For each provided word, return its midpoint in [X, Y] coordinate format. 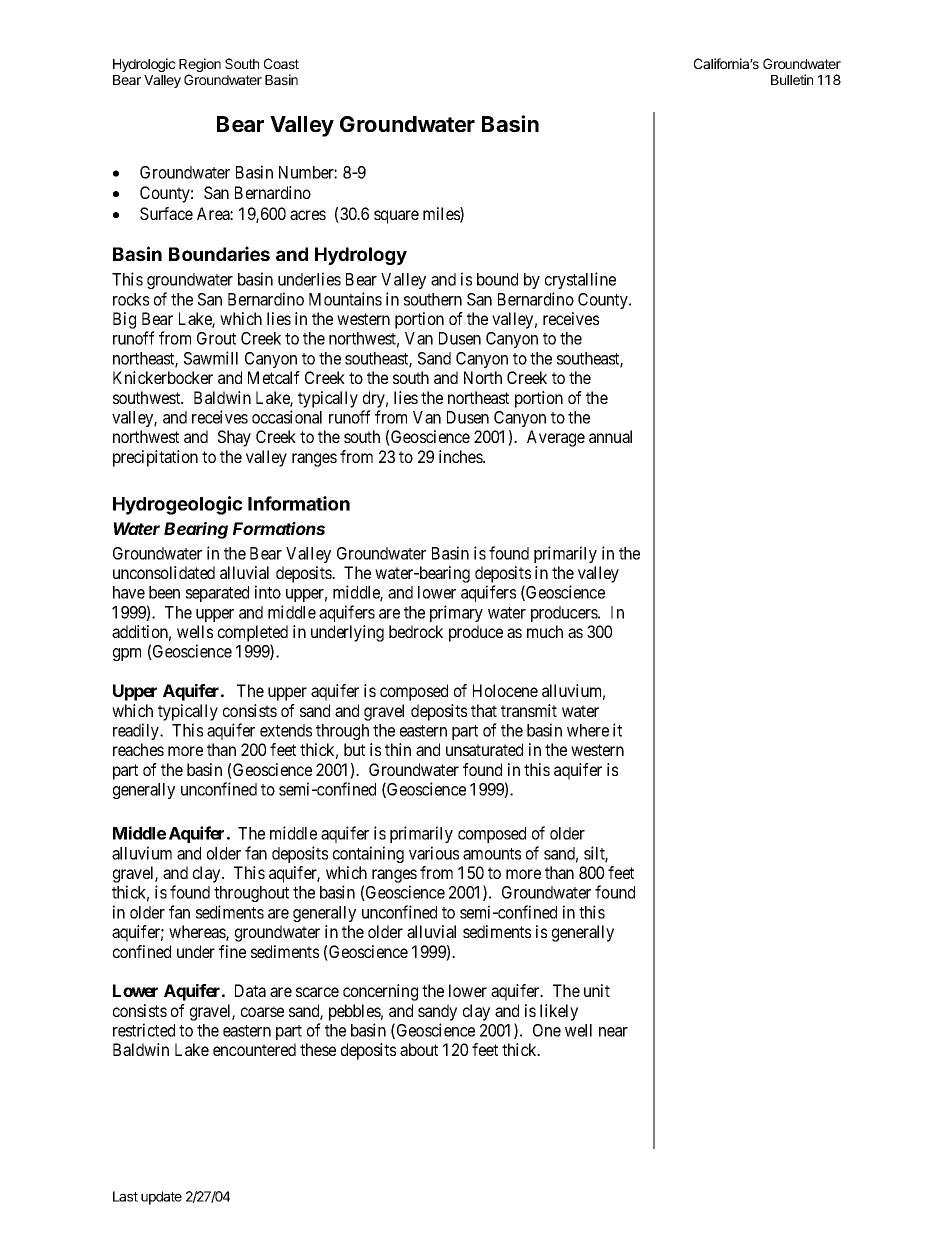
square [396, 217]
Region [200, 66]
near [613, 1032]
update [161, 1198]
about [419, 1049]
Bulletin [792, 79]
